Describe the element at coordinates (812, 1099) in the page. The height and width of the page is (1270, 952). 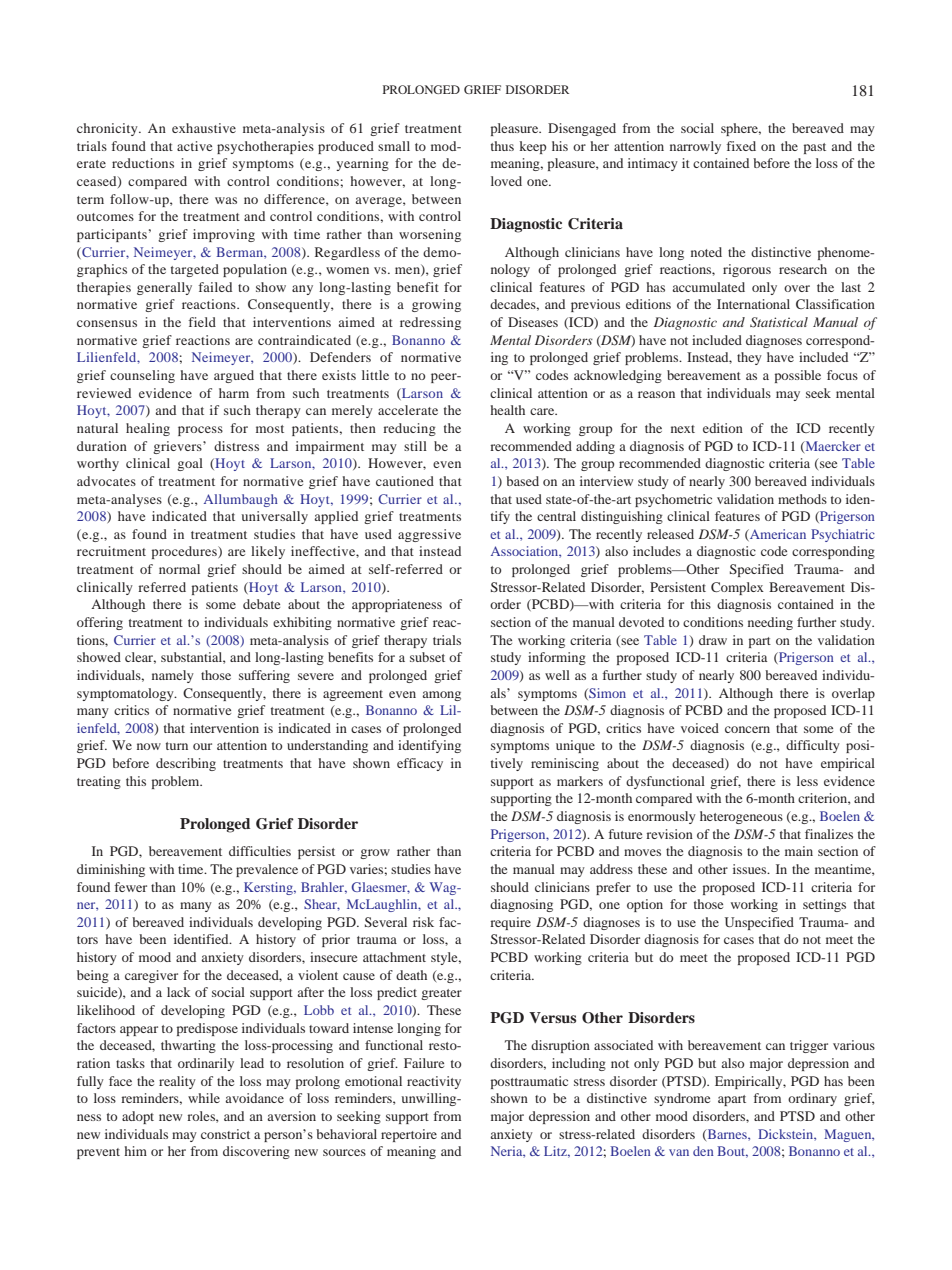
I see `ordinary` at that location.
